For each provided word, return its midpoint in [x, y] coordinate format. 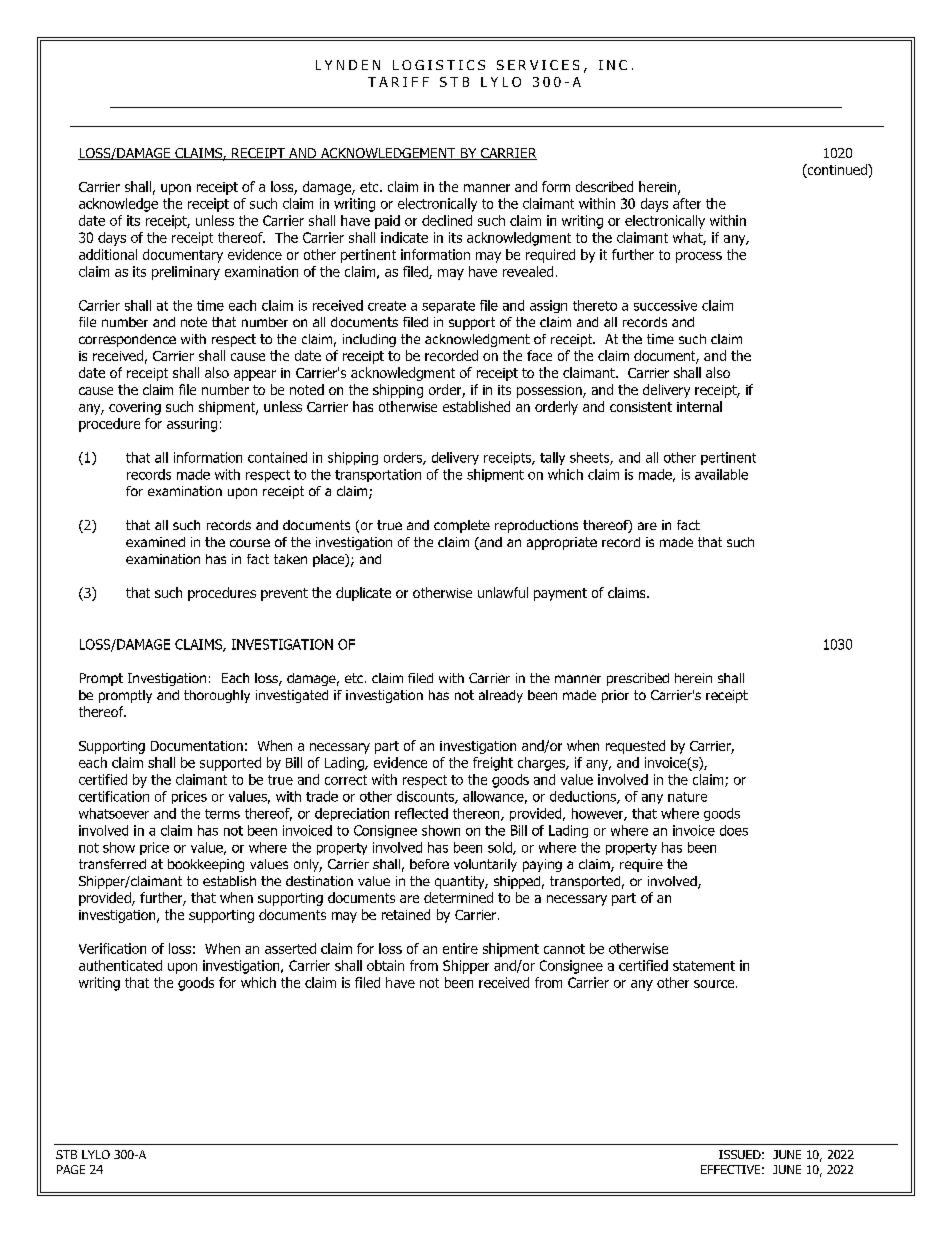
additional [108, 254]
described [604, 186]
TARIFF [398, 82]
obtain [385, 965]
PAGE [71, 1169]
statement [704, 966]
